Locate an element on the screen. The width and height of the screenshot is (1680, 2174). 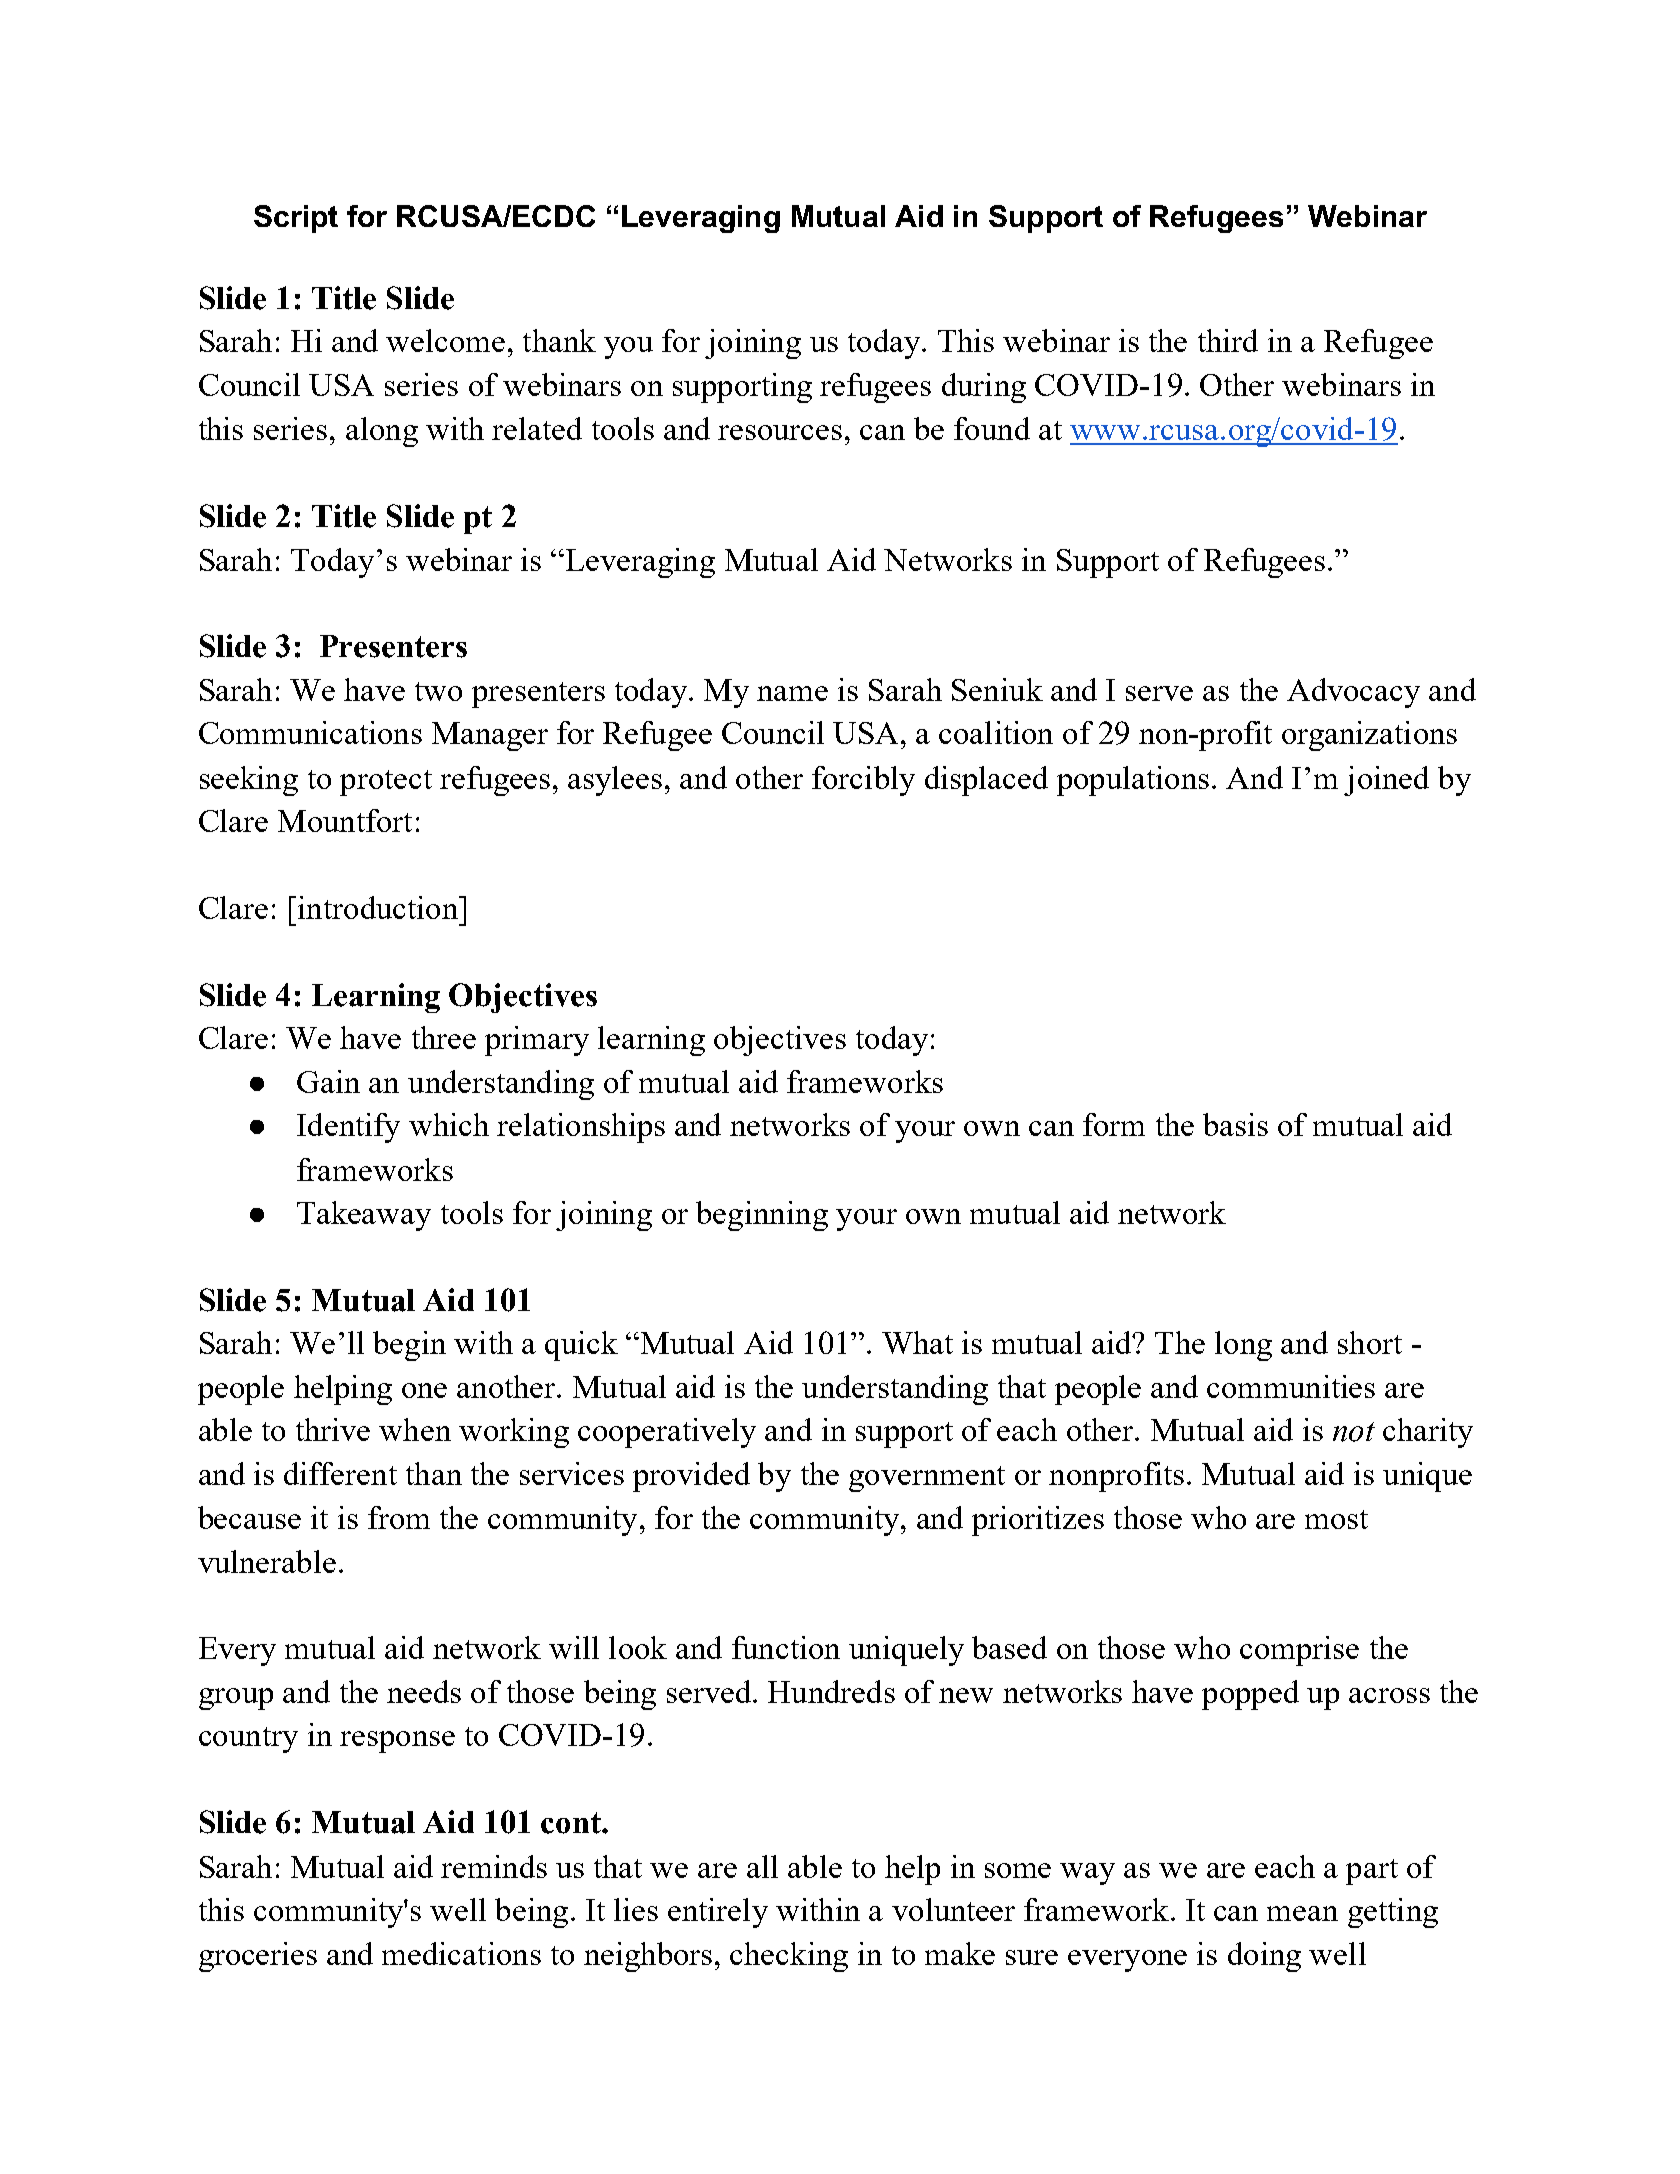
Script is located at coordinates (296, 219).
